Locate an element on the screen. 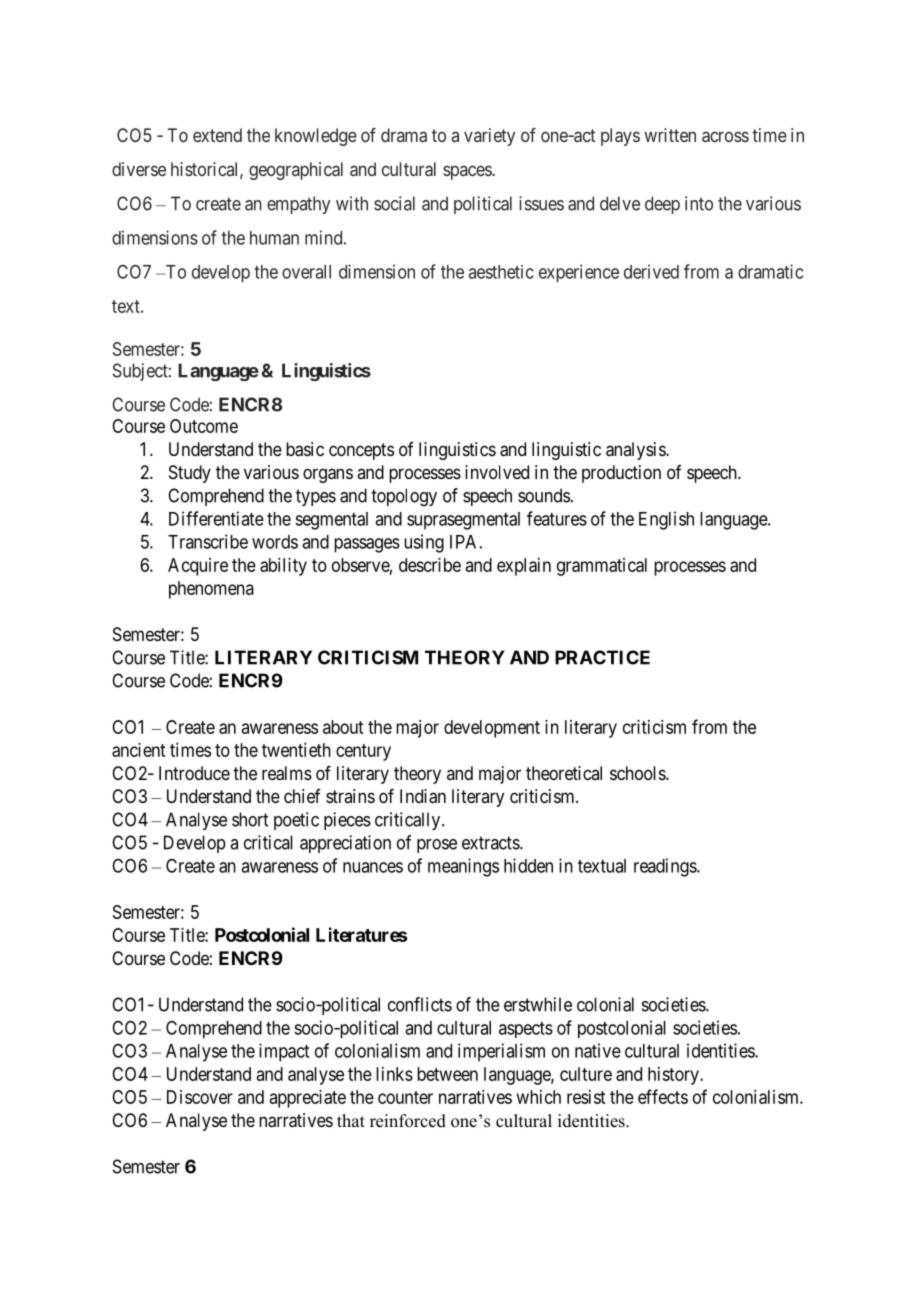 Image resolution: width=924 pixels, height=1308 pixels. Discover is located at coordinates (200, 1097).
